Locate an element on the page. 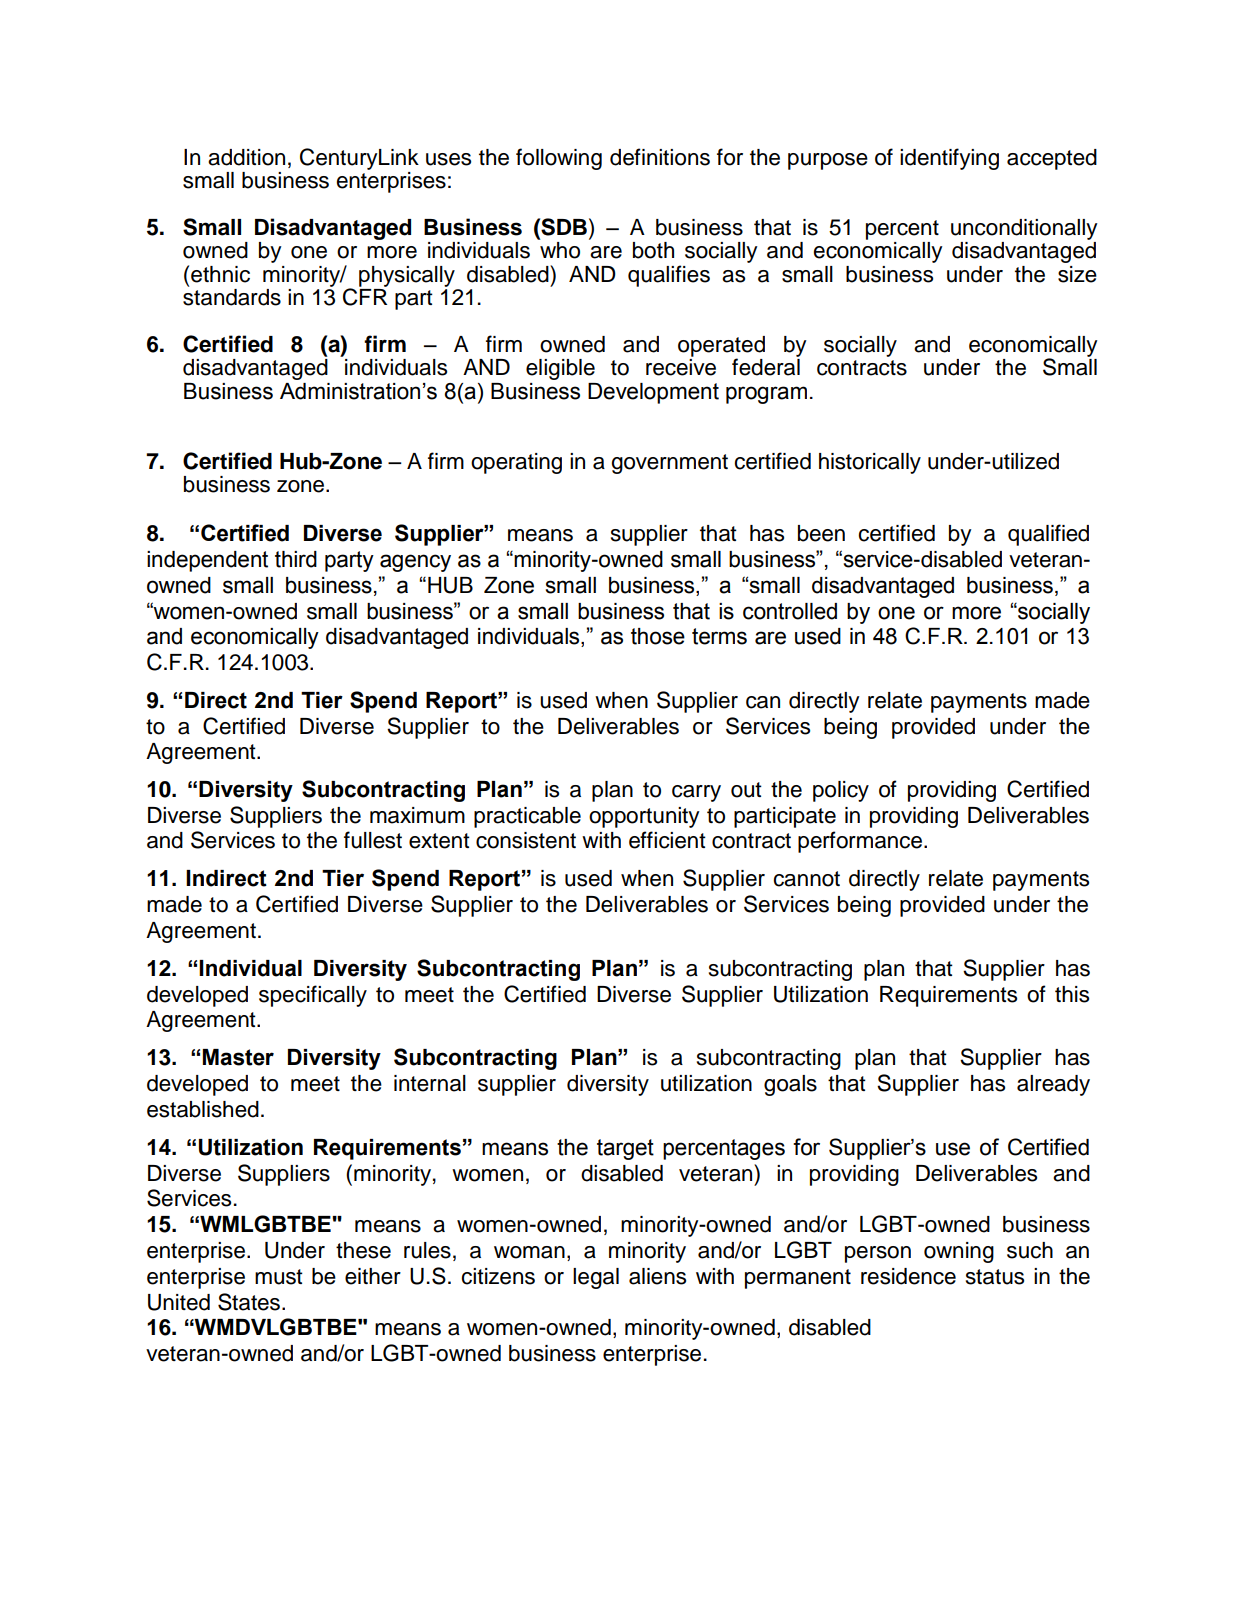  definitions is located at coordinates (660, 157).
